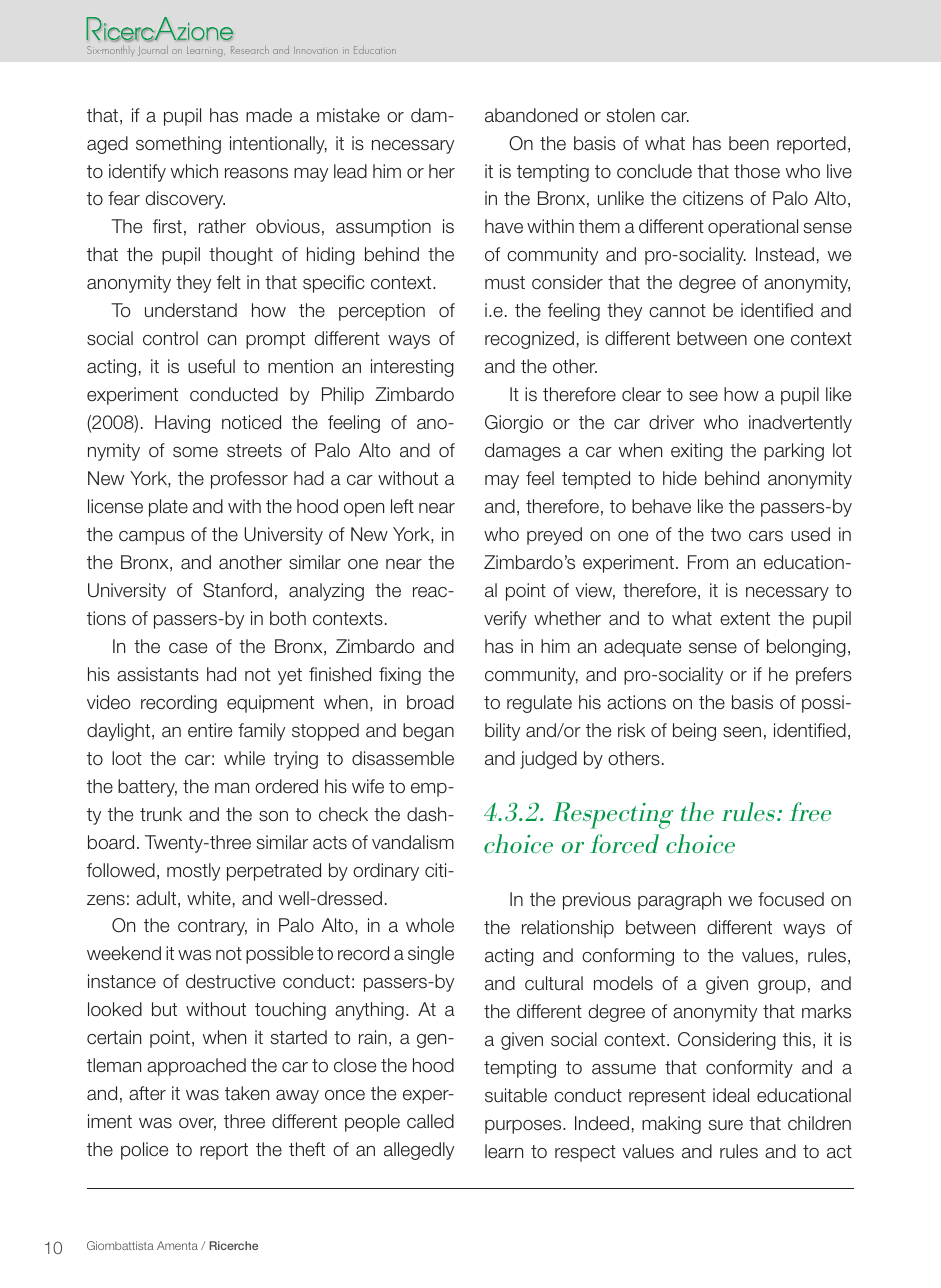 This screenshot has width=941, height=1288. What do you see at coordinates (749, 143) in the screenshot?
I see `been` at bounding box center [749, 143].
